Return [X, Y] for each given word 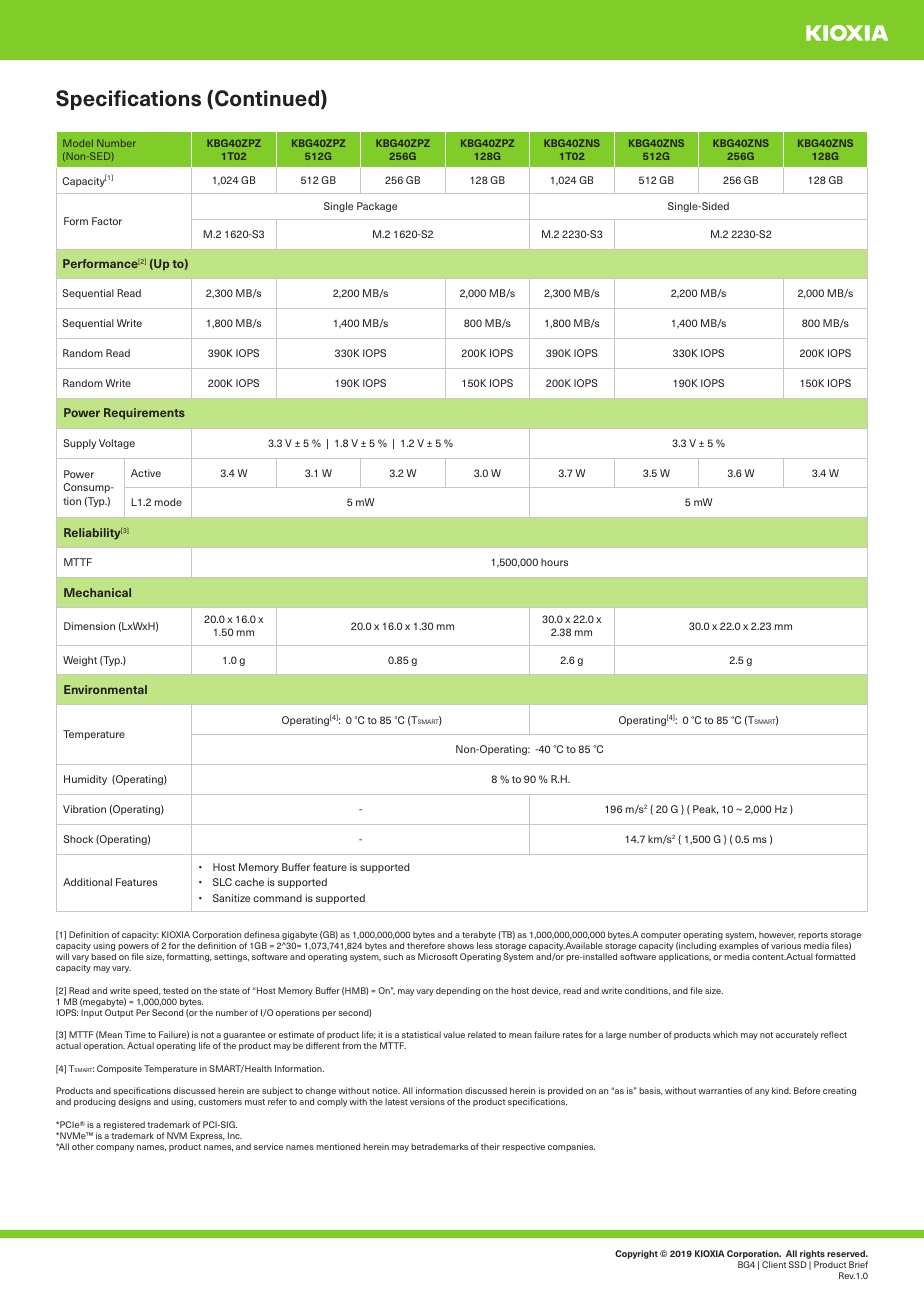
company [115, 1148]
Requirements [144, 413]
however [777, 935]
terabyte [479, 935]
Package [377, 207]
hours [554, 562]
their [490, 1146]
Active [146, 473]
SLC [222, 882]
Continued [267, 98]
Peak [705, 810]
